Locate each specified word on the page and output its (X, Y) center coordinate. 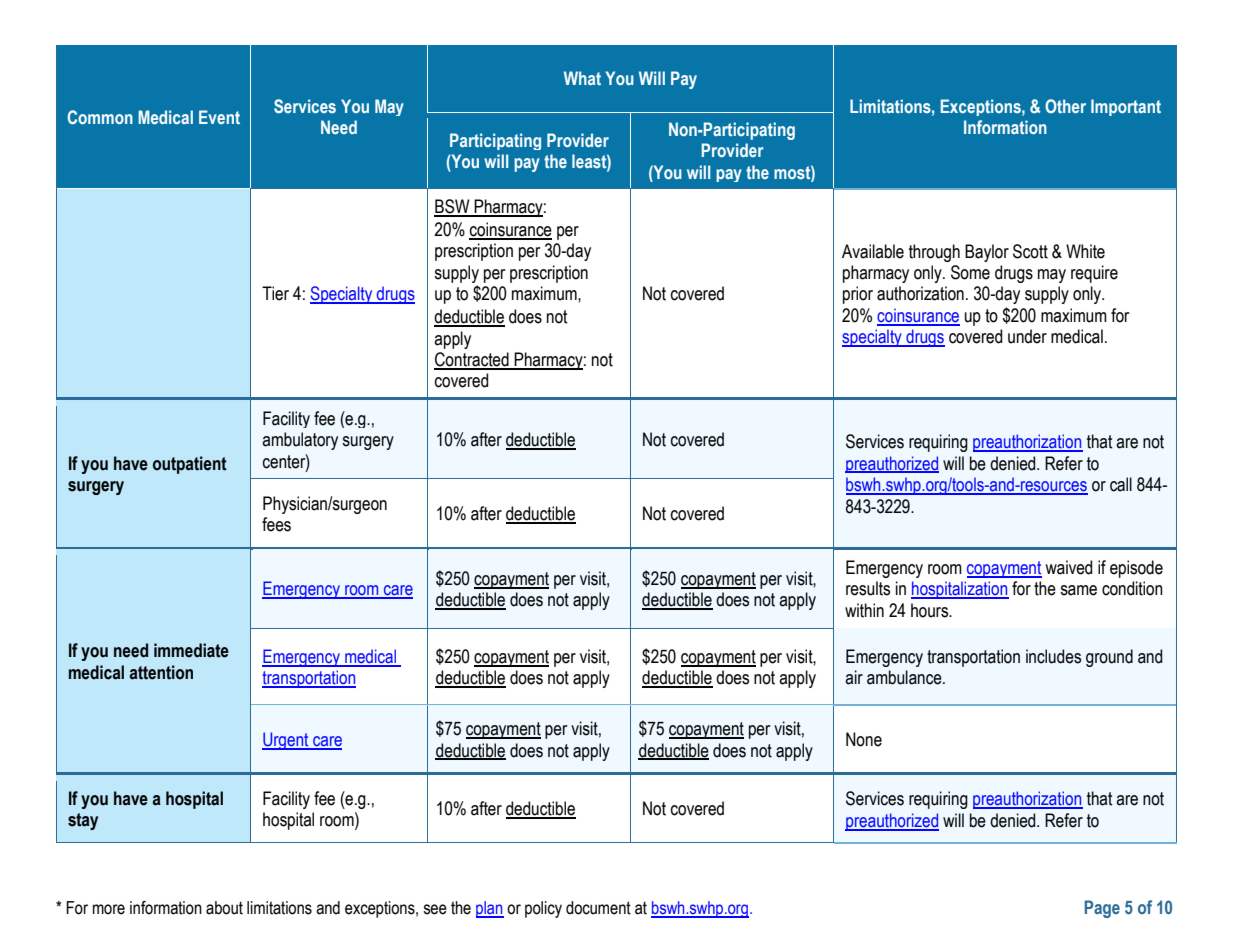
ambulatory (300, 441)
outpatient (190, 465)
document (598, 908)
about (224, 908)
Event (219, 117)
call (1121, 484)
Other (1065, 106)
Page (1102, 909)
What (582, 78)
